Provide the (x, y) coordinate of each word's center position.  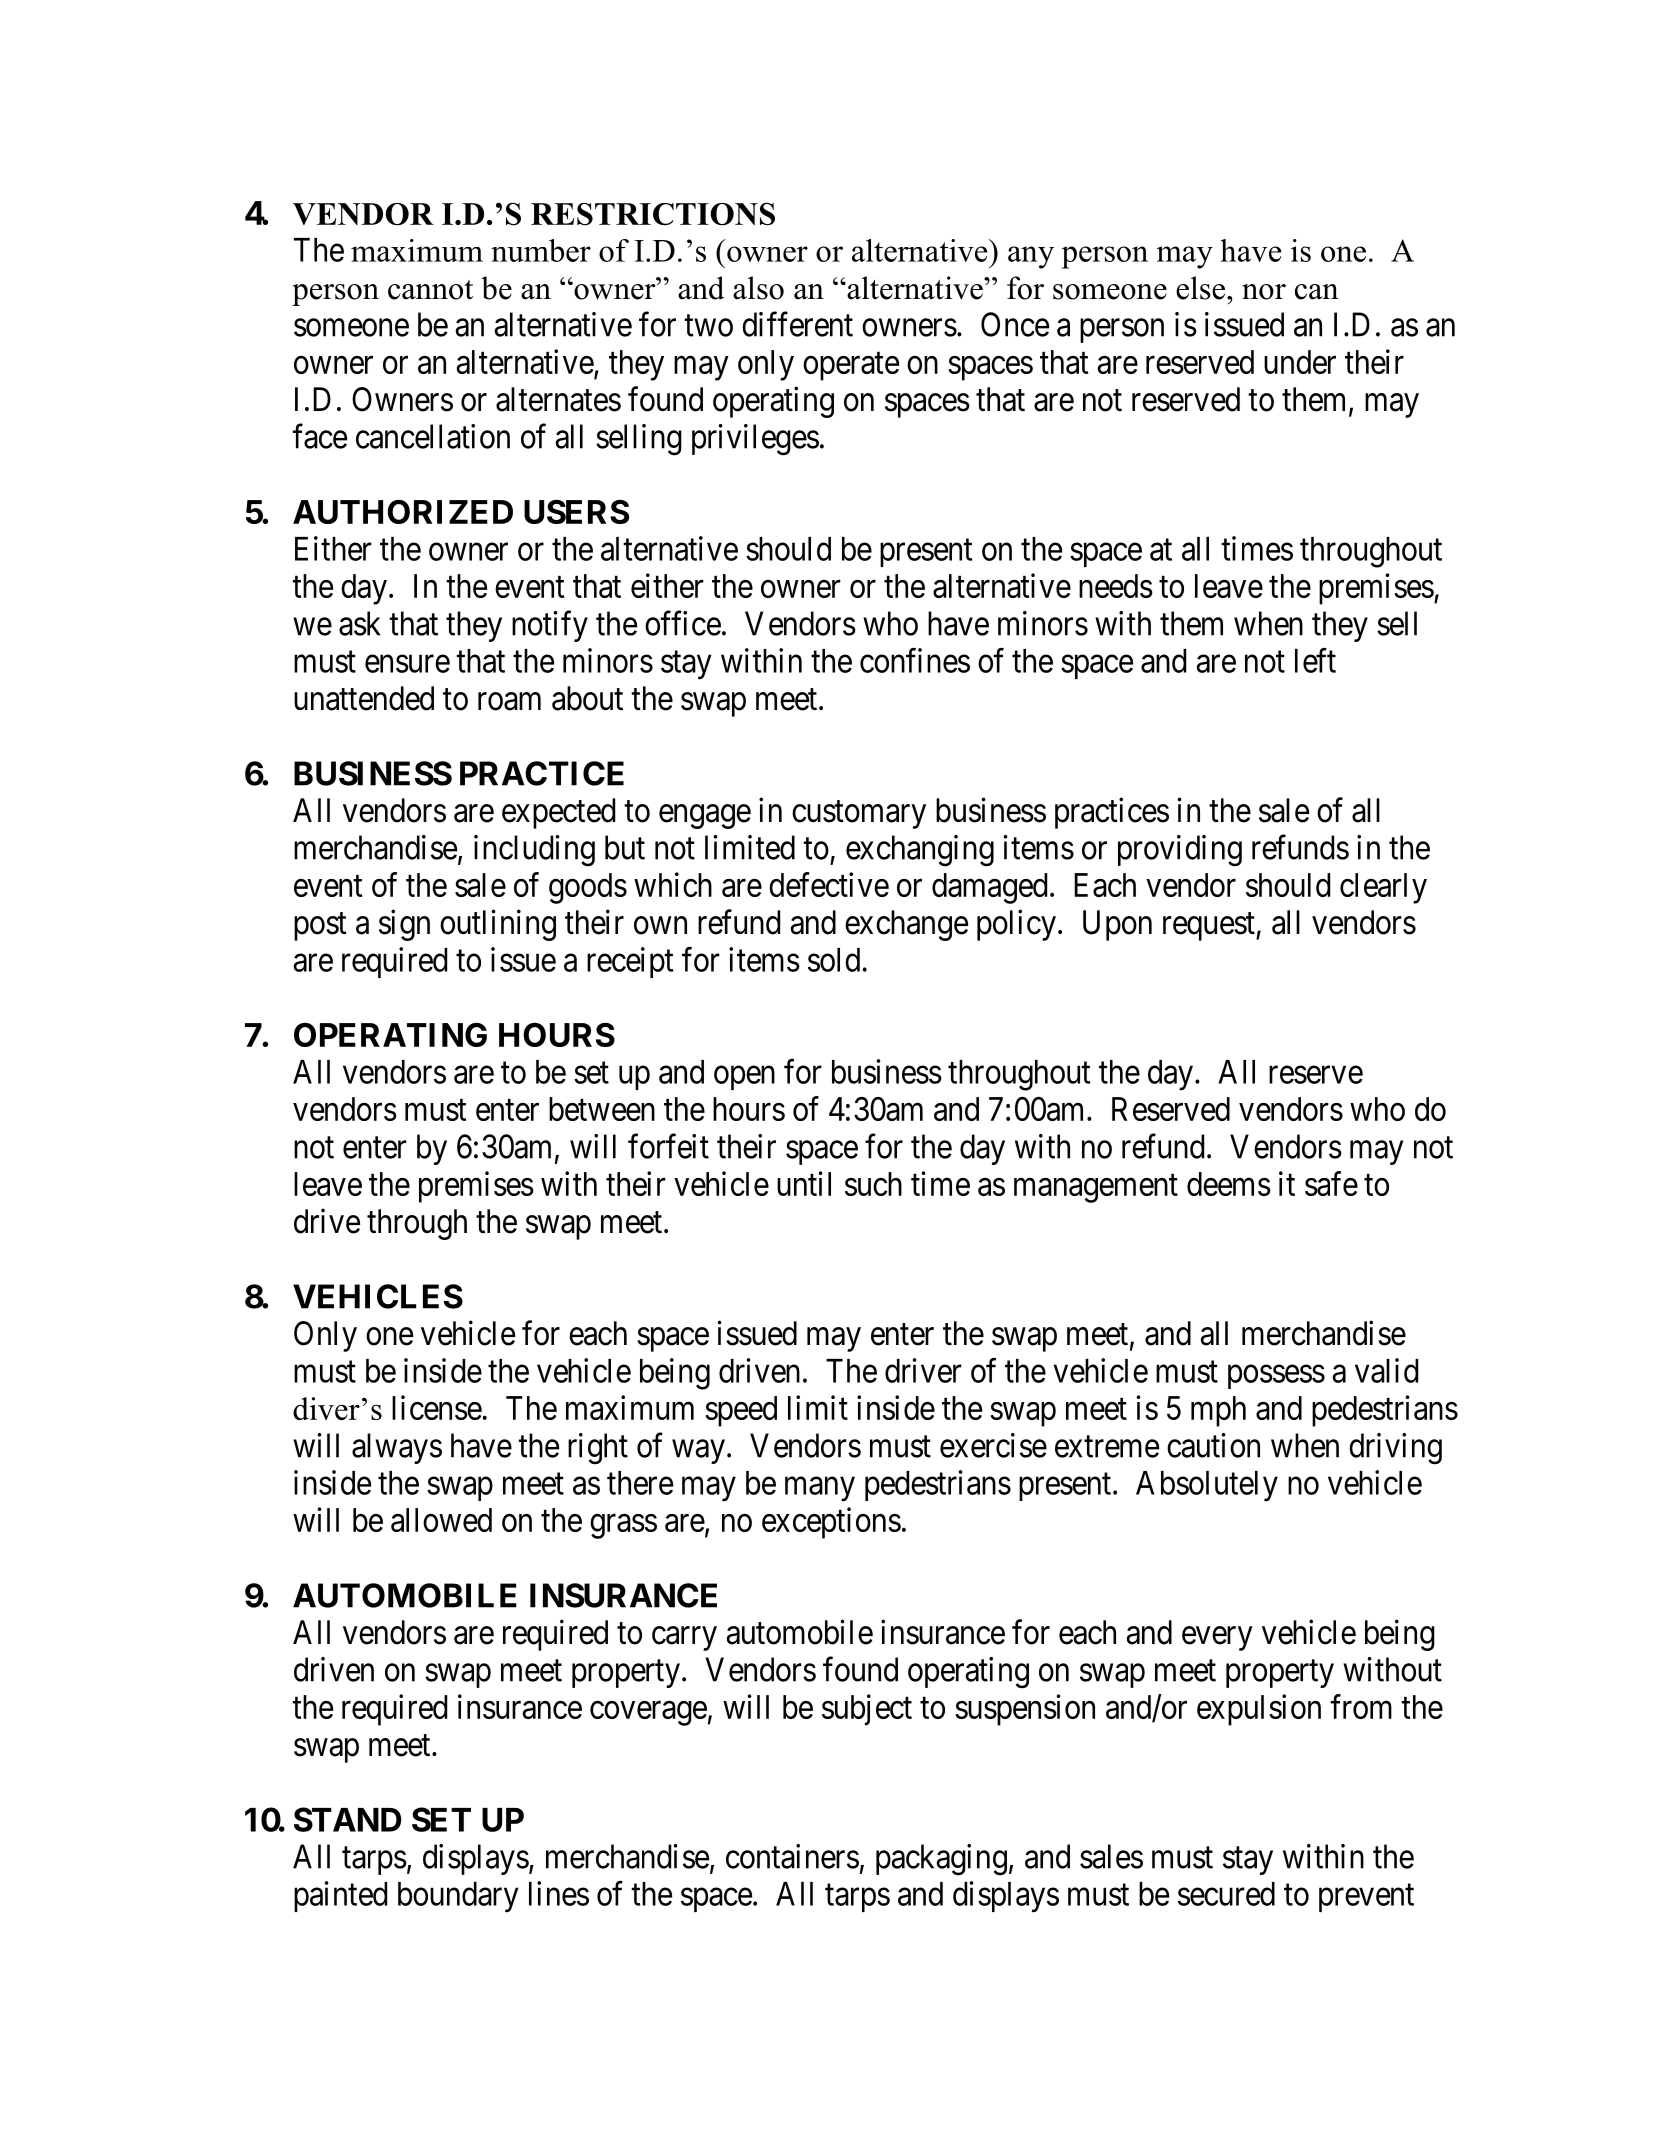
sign (404, 925)
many (820, 1489)
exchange (906, 925)
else (1200, 288)
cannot (430, 290)
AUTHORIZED (403, 512)
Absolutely (1207, 1486)
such (873, 1184)
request (1210, 927)
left (1315, 660)
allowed (441, 1520)
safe (1331, 1183)
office (683, 623)
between (602, 1109)
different (797, 324)
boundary (458, 1897)
